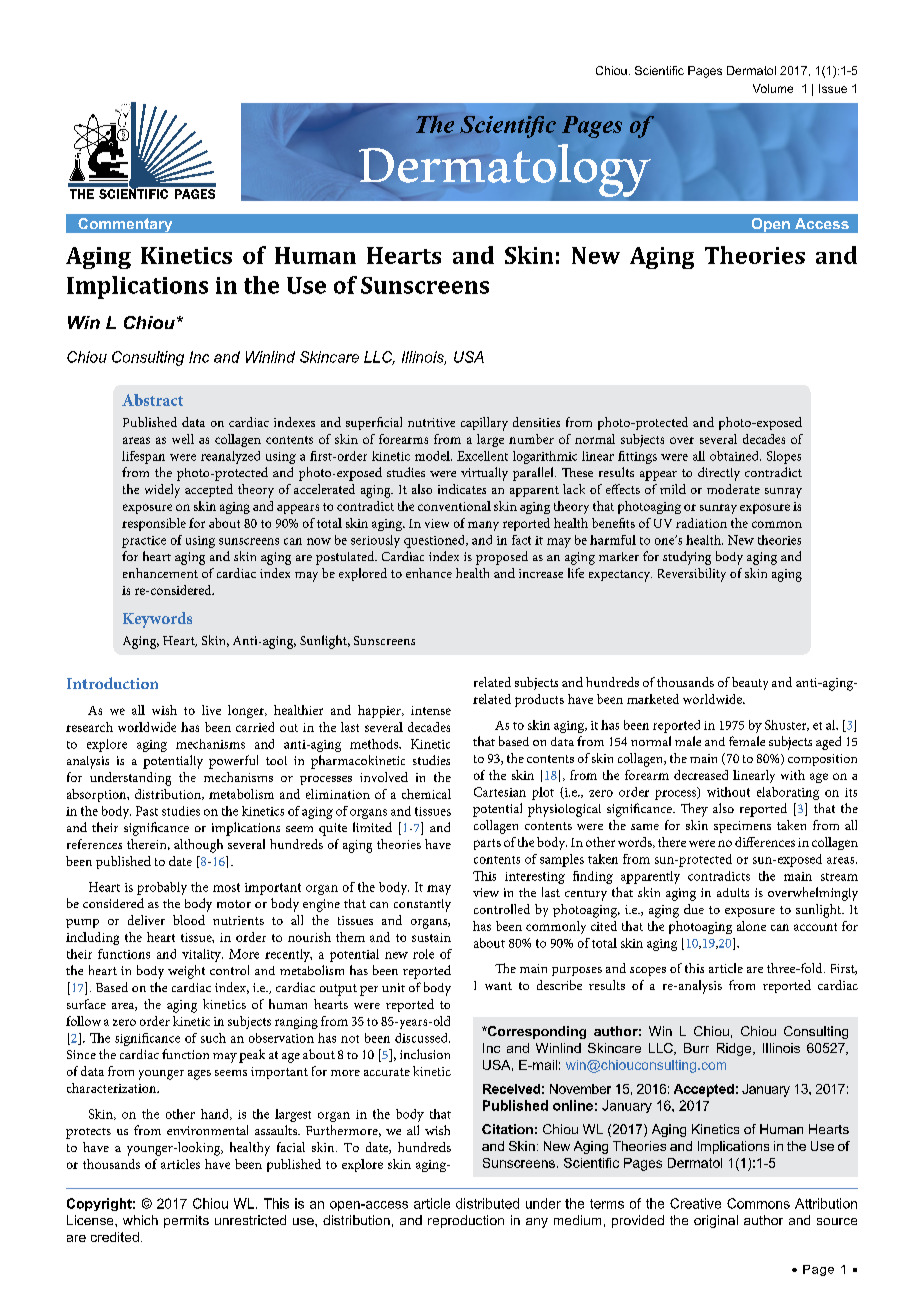  Describe the element at coordinates (735, 456) in the document. I see `obtained` at that location.
